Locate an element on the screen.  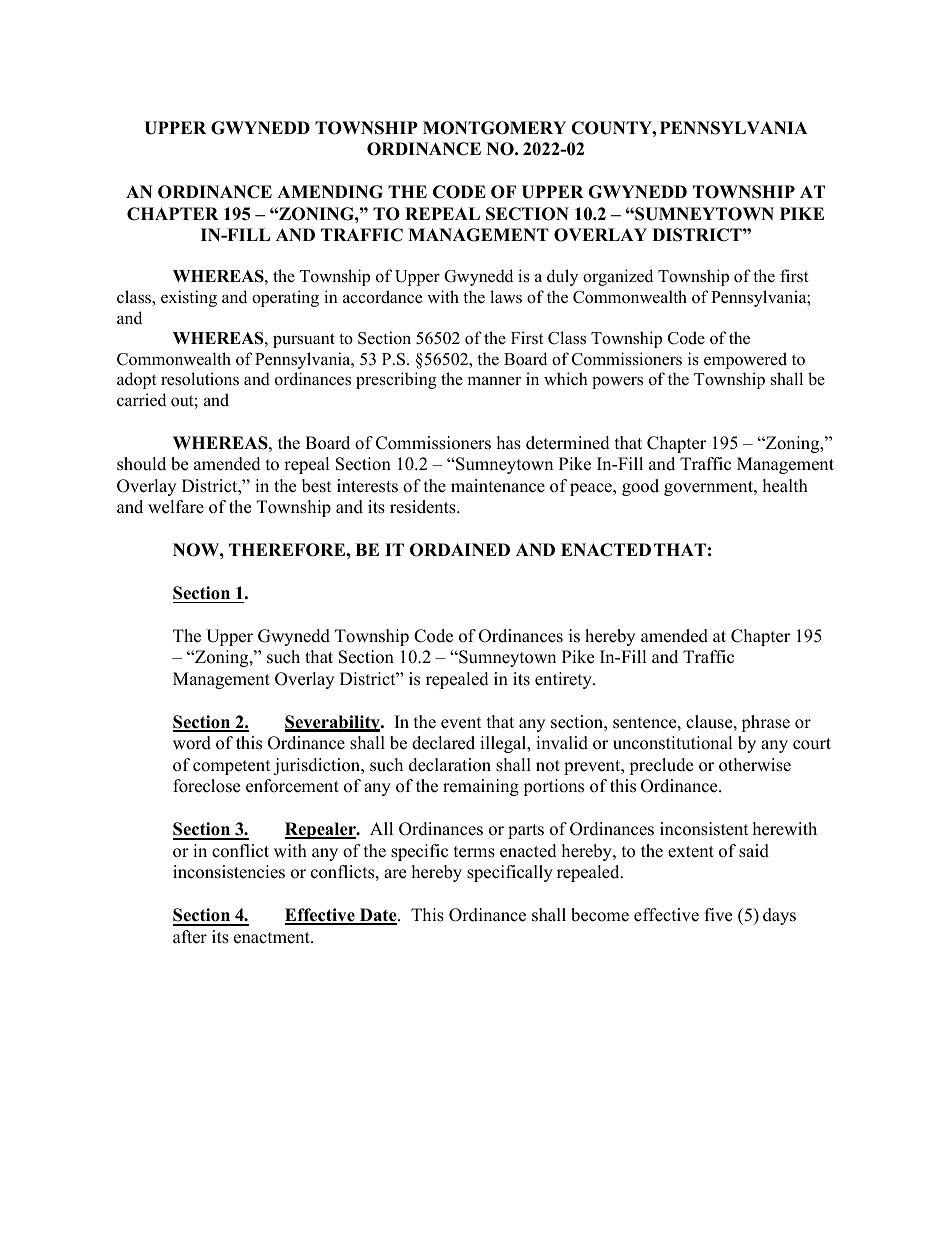
MONTGOMERY is located at coordinates (494, 128).
